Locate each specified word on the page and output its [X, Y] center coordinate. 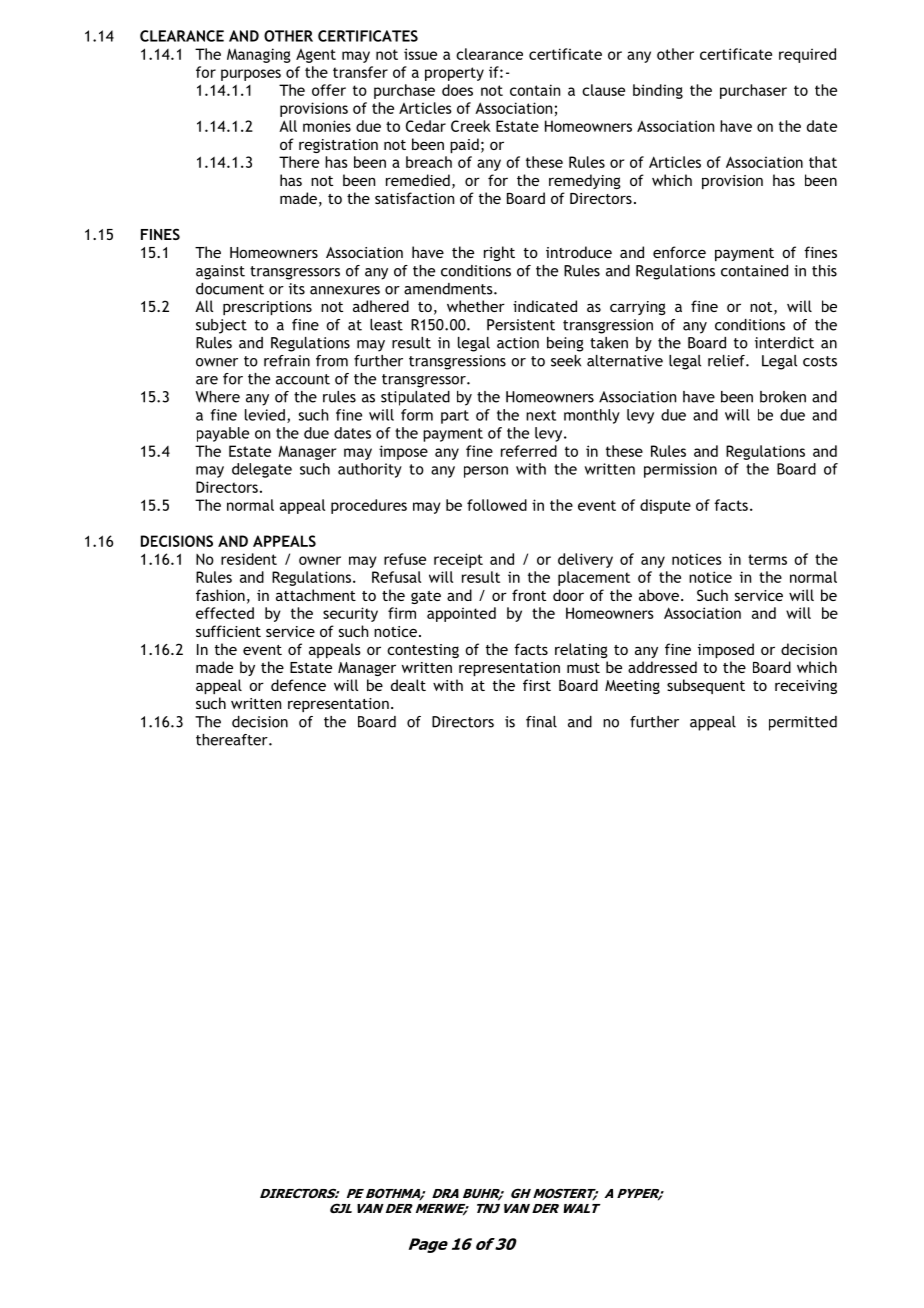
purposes [251, 75]
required [807, 55]
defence [298, 685]
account [303, 379]
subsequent [706, 686]
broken [783, 397]
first [537, 685]
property [454, 74]
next [541, 415]
